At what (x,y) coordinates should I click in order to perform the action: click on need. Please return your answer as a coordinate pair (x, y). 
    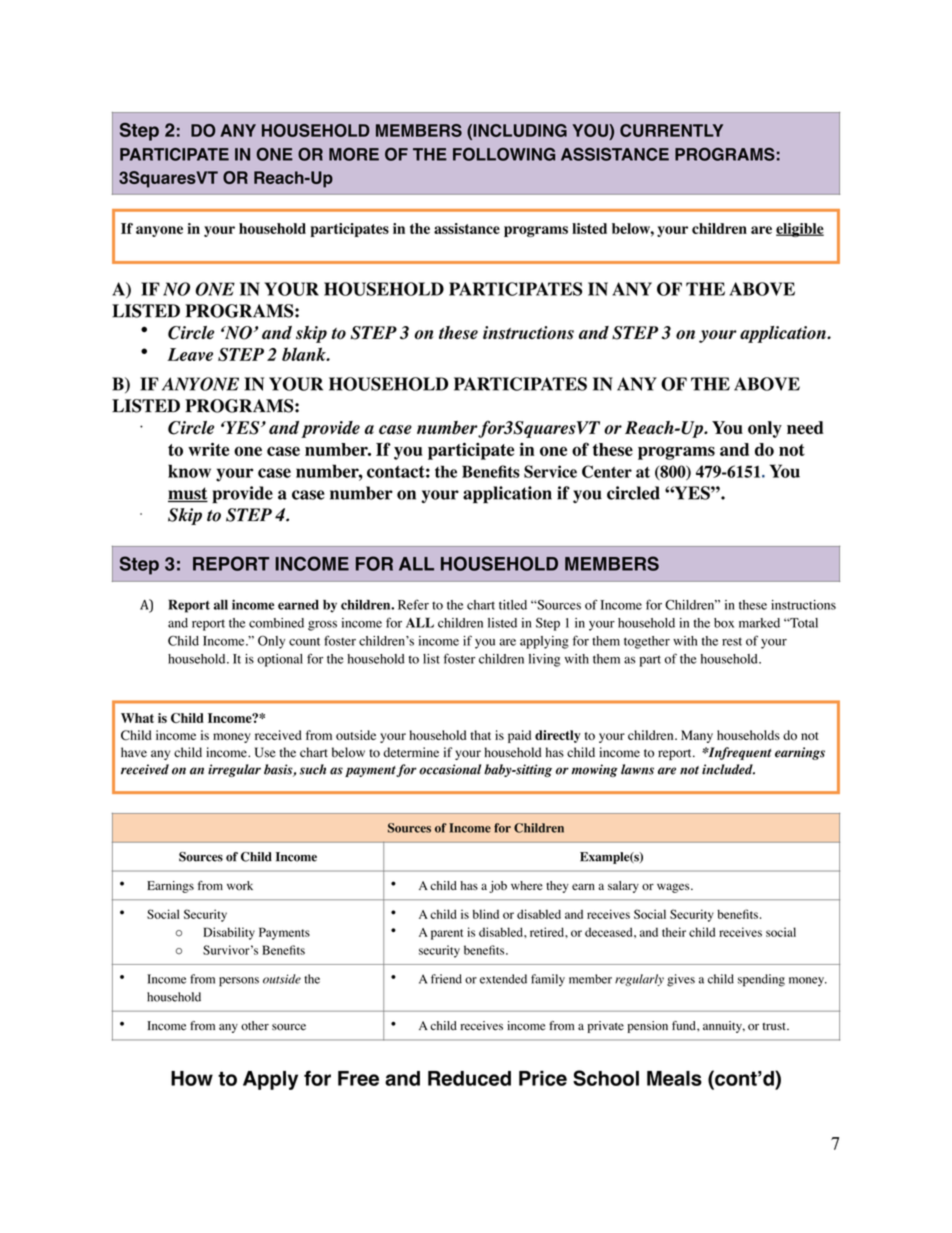
    Looking at the image, I should click on (805, 427).
